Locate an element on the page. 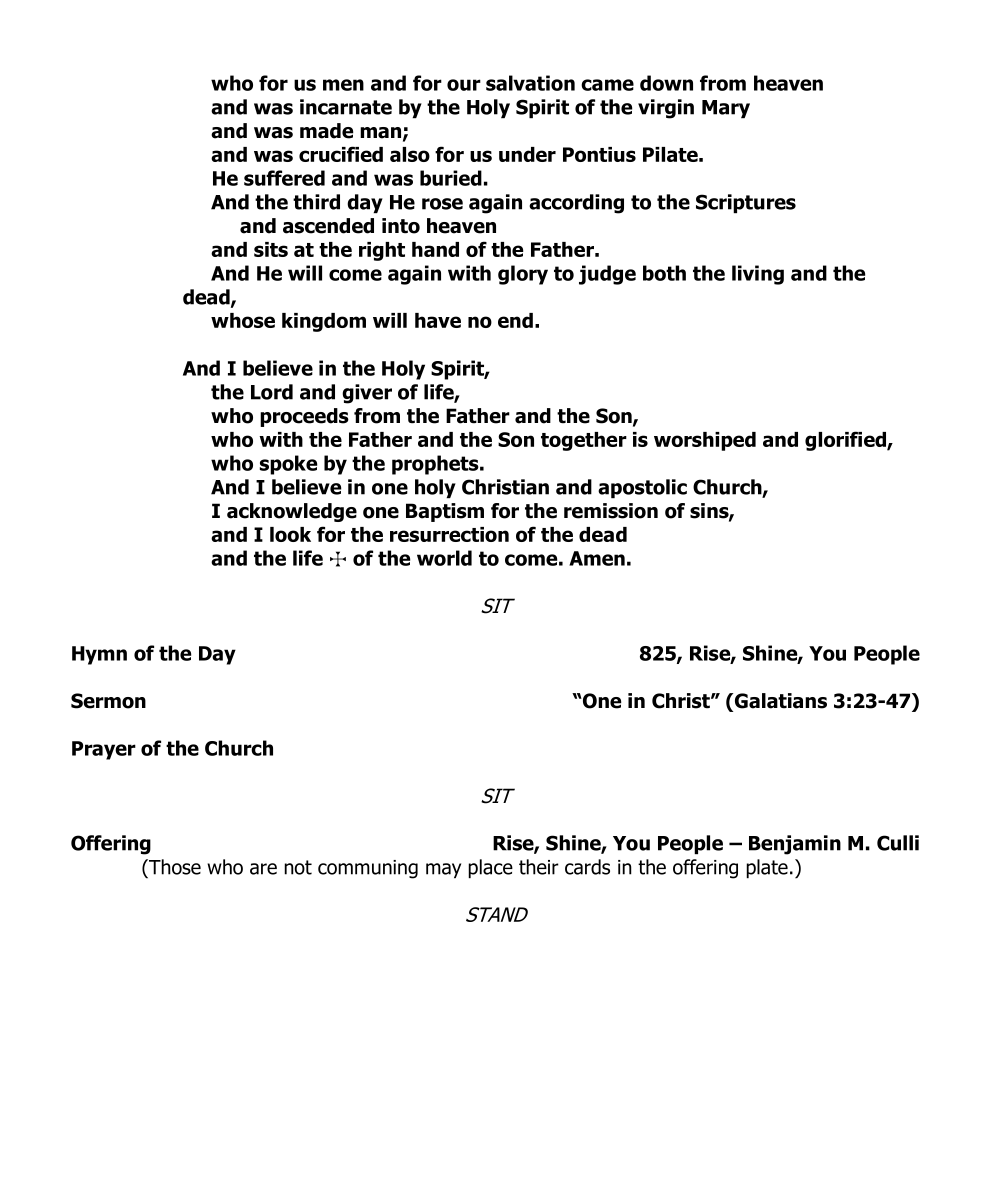  Those is located at coordinates (174, 867).
